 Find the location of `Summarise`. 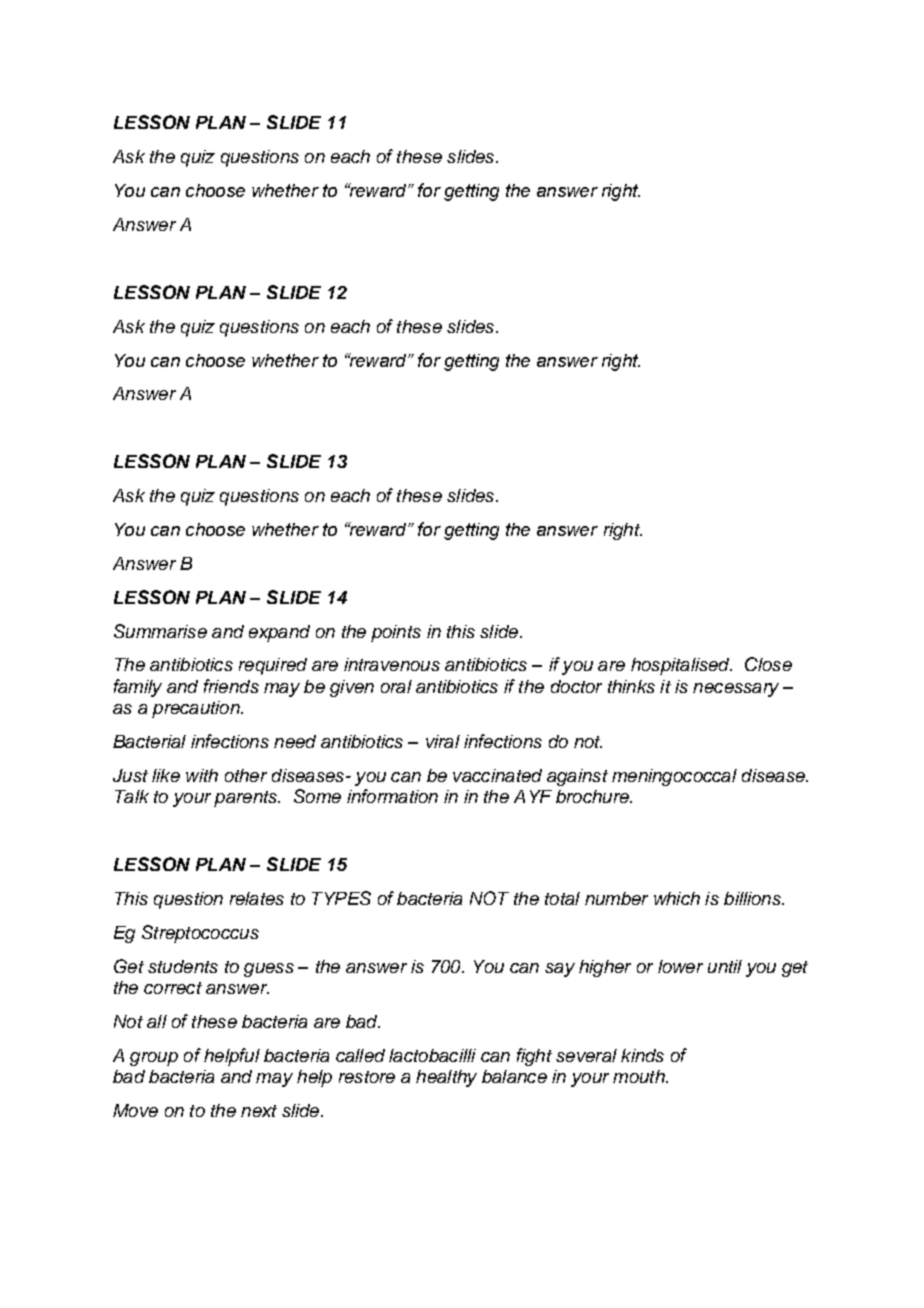

Summarise is located at coordinates (160, 631).
